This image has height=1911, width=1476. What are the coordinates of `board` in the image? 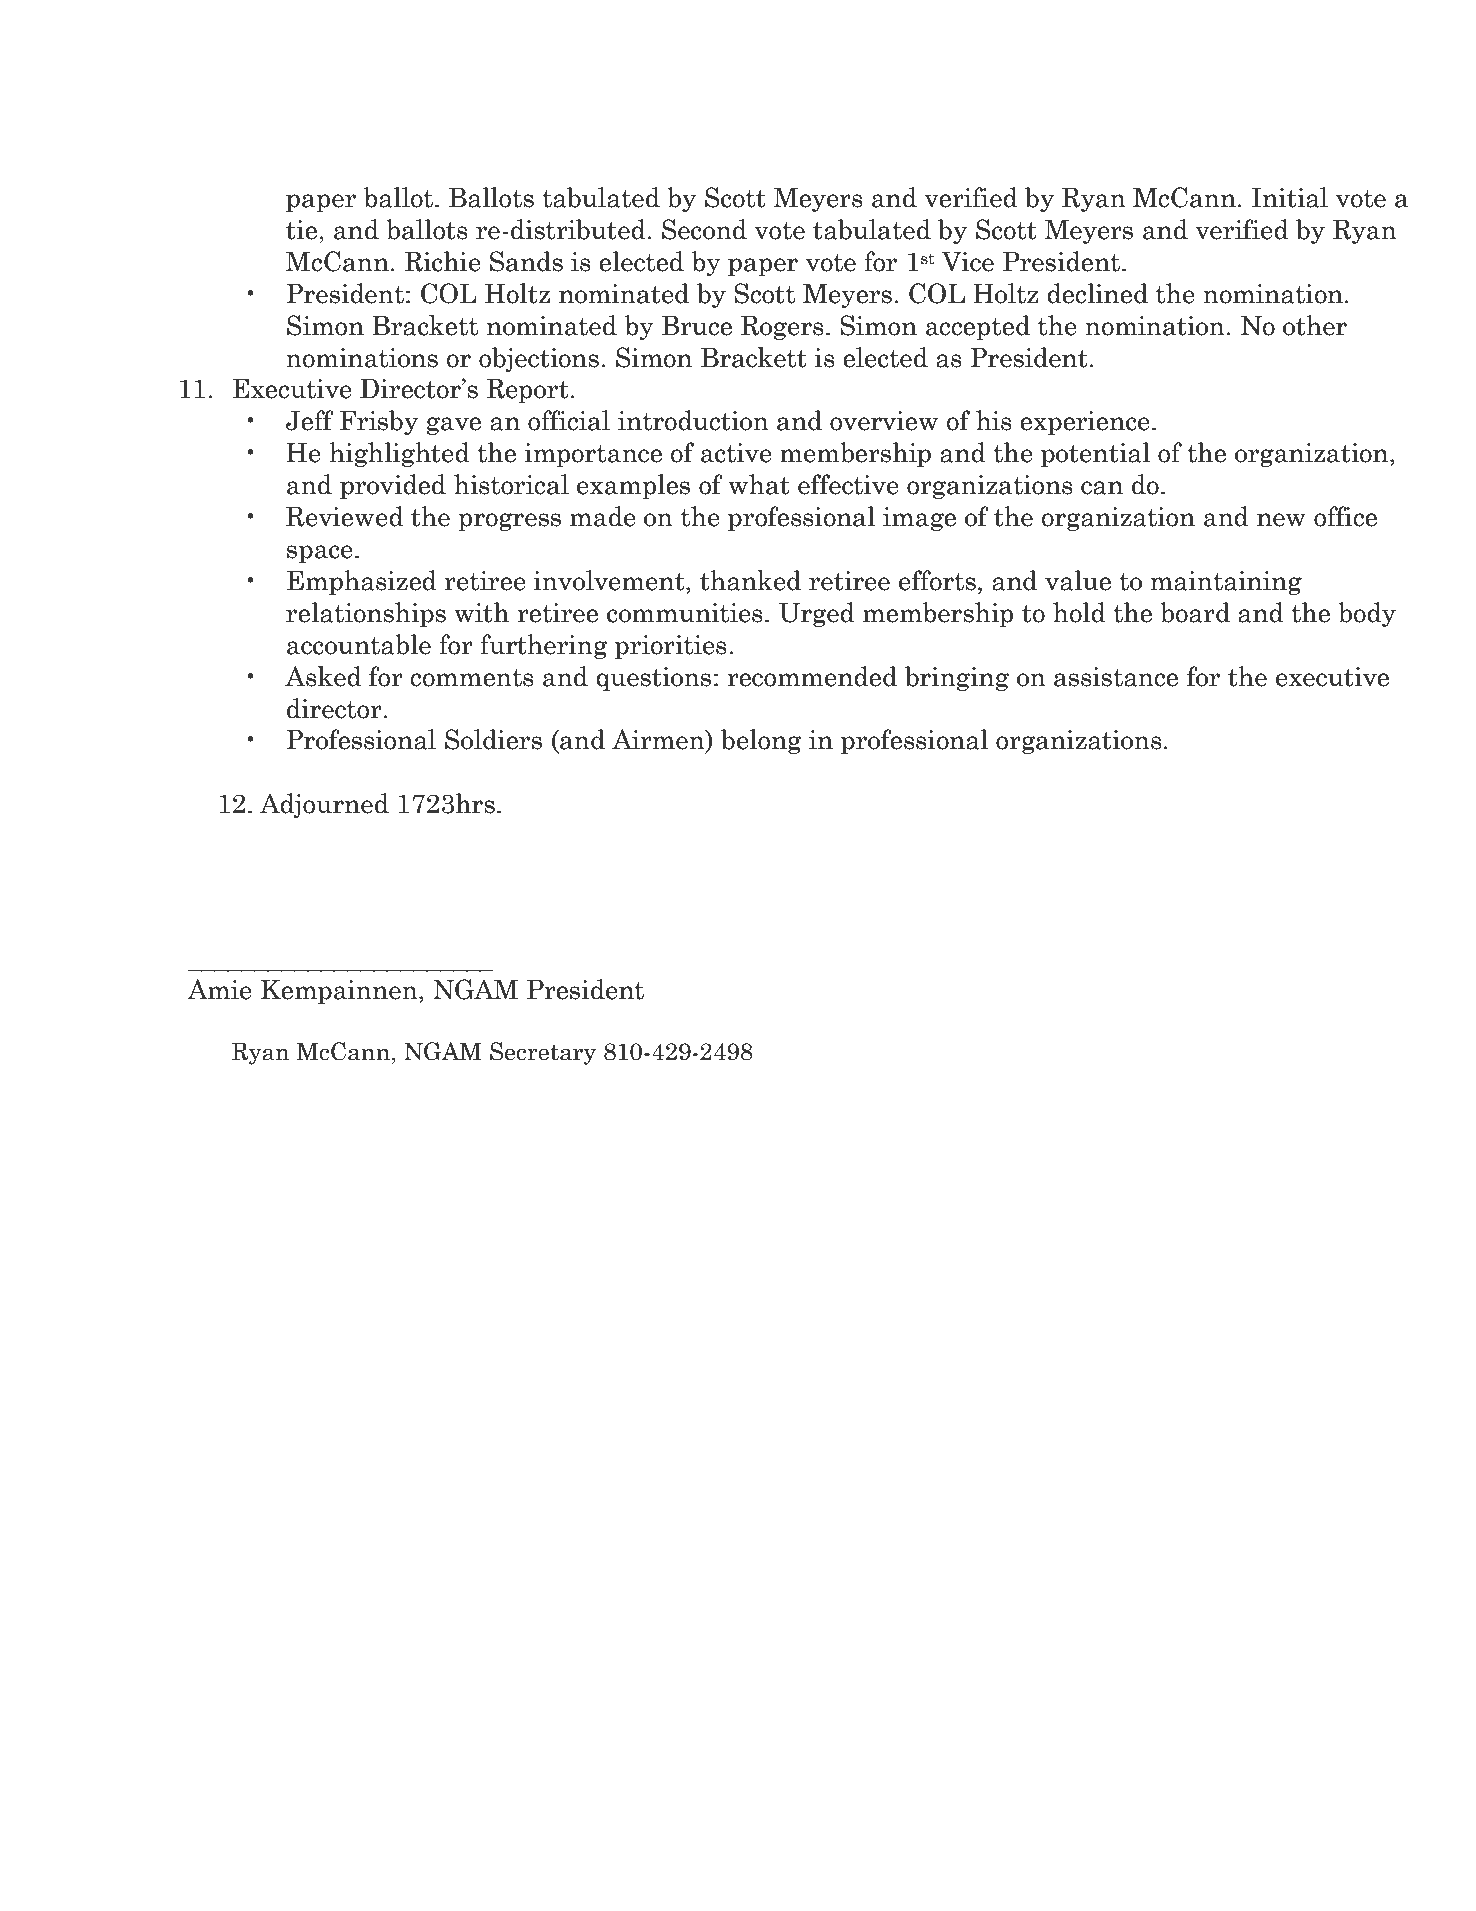 It's located at (1195, 612).
